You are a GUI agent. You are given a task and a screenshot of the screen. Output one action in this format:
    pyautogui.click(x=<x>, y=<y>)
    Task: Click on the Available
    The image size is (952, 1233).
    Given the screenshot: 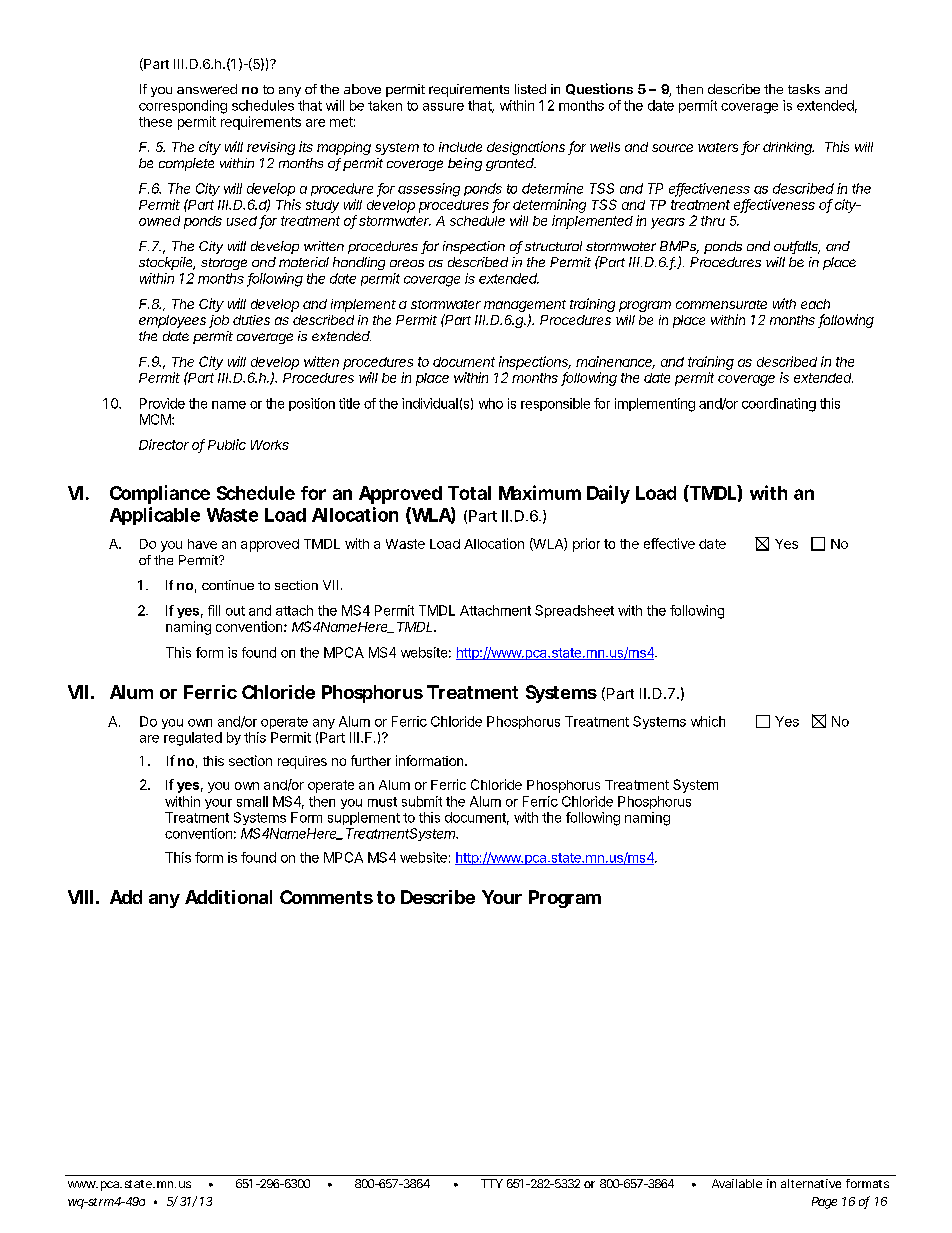 What is the action you would take?
    pyautogui.click(x=737, y=1183)
